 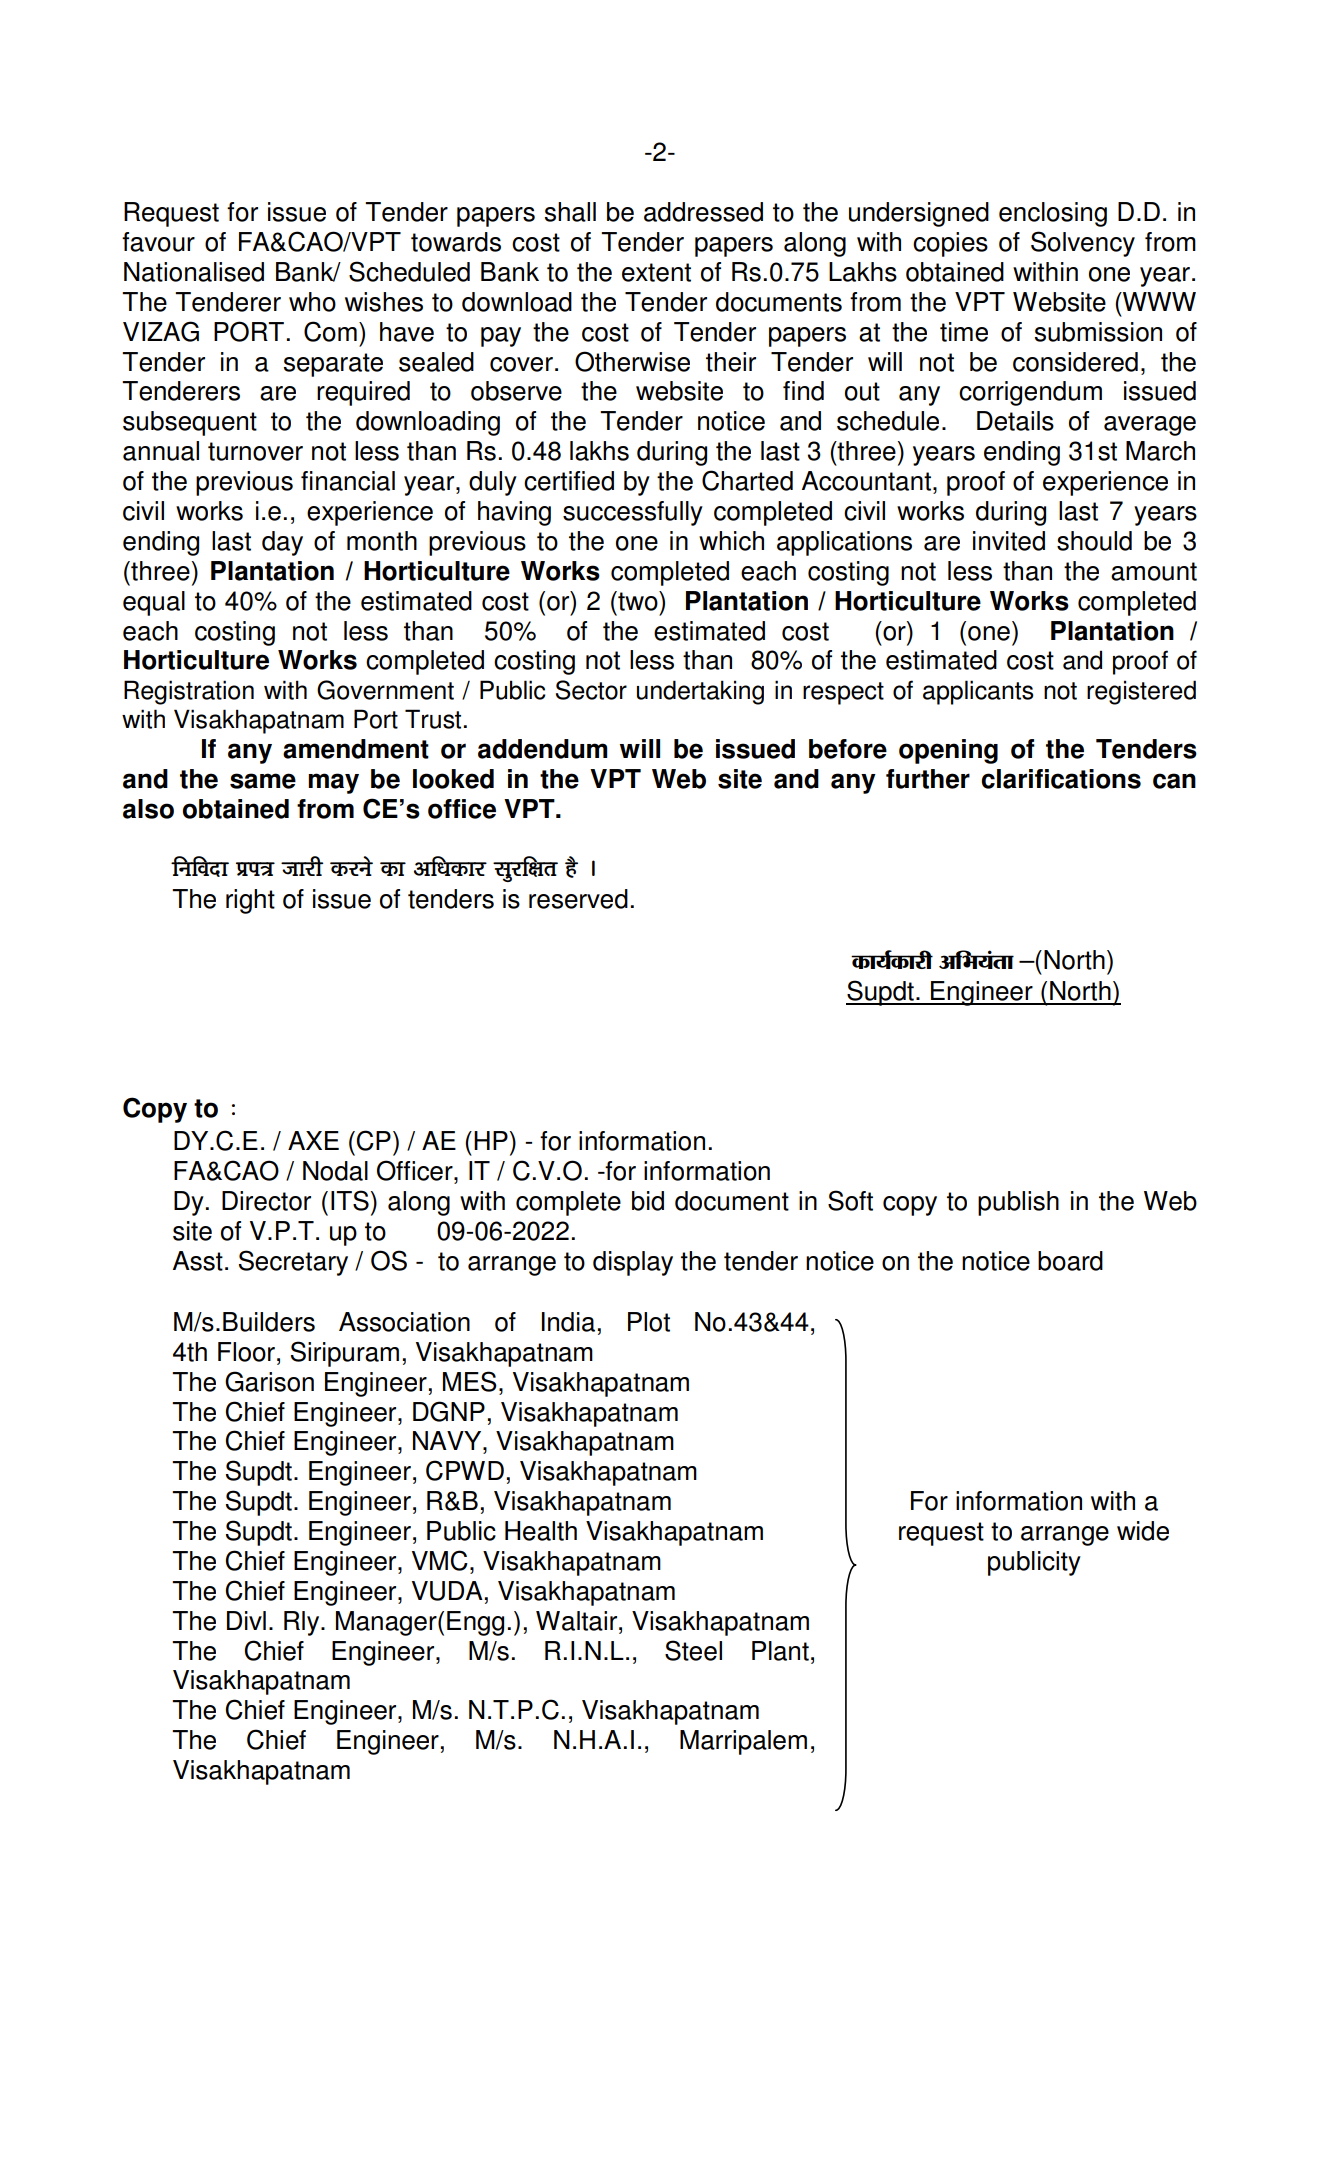 What do you see at coordinates (1061, 779) in the page?
I see `clarifications` at bounding box center [1061, 779].
